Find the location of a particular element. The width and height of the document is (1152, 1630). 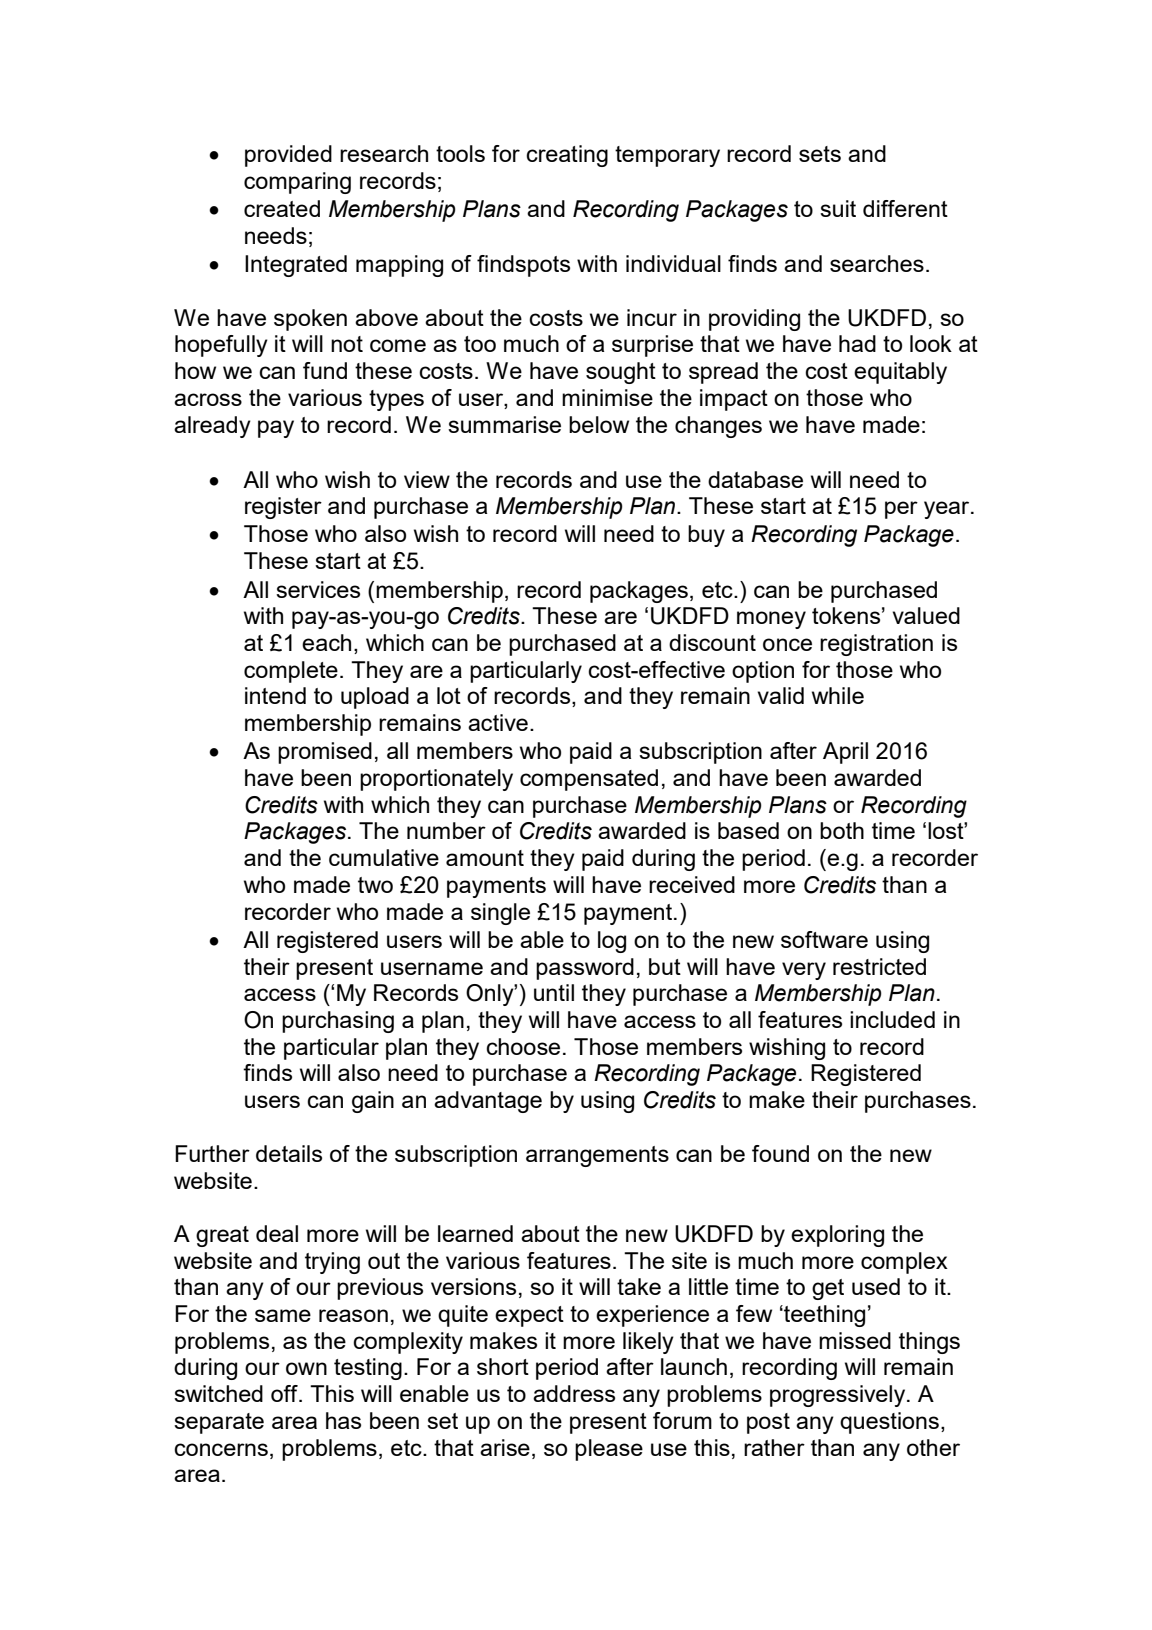

both is located at coordinates (842, 830).
